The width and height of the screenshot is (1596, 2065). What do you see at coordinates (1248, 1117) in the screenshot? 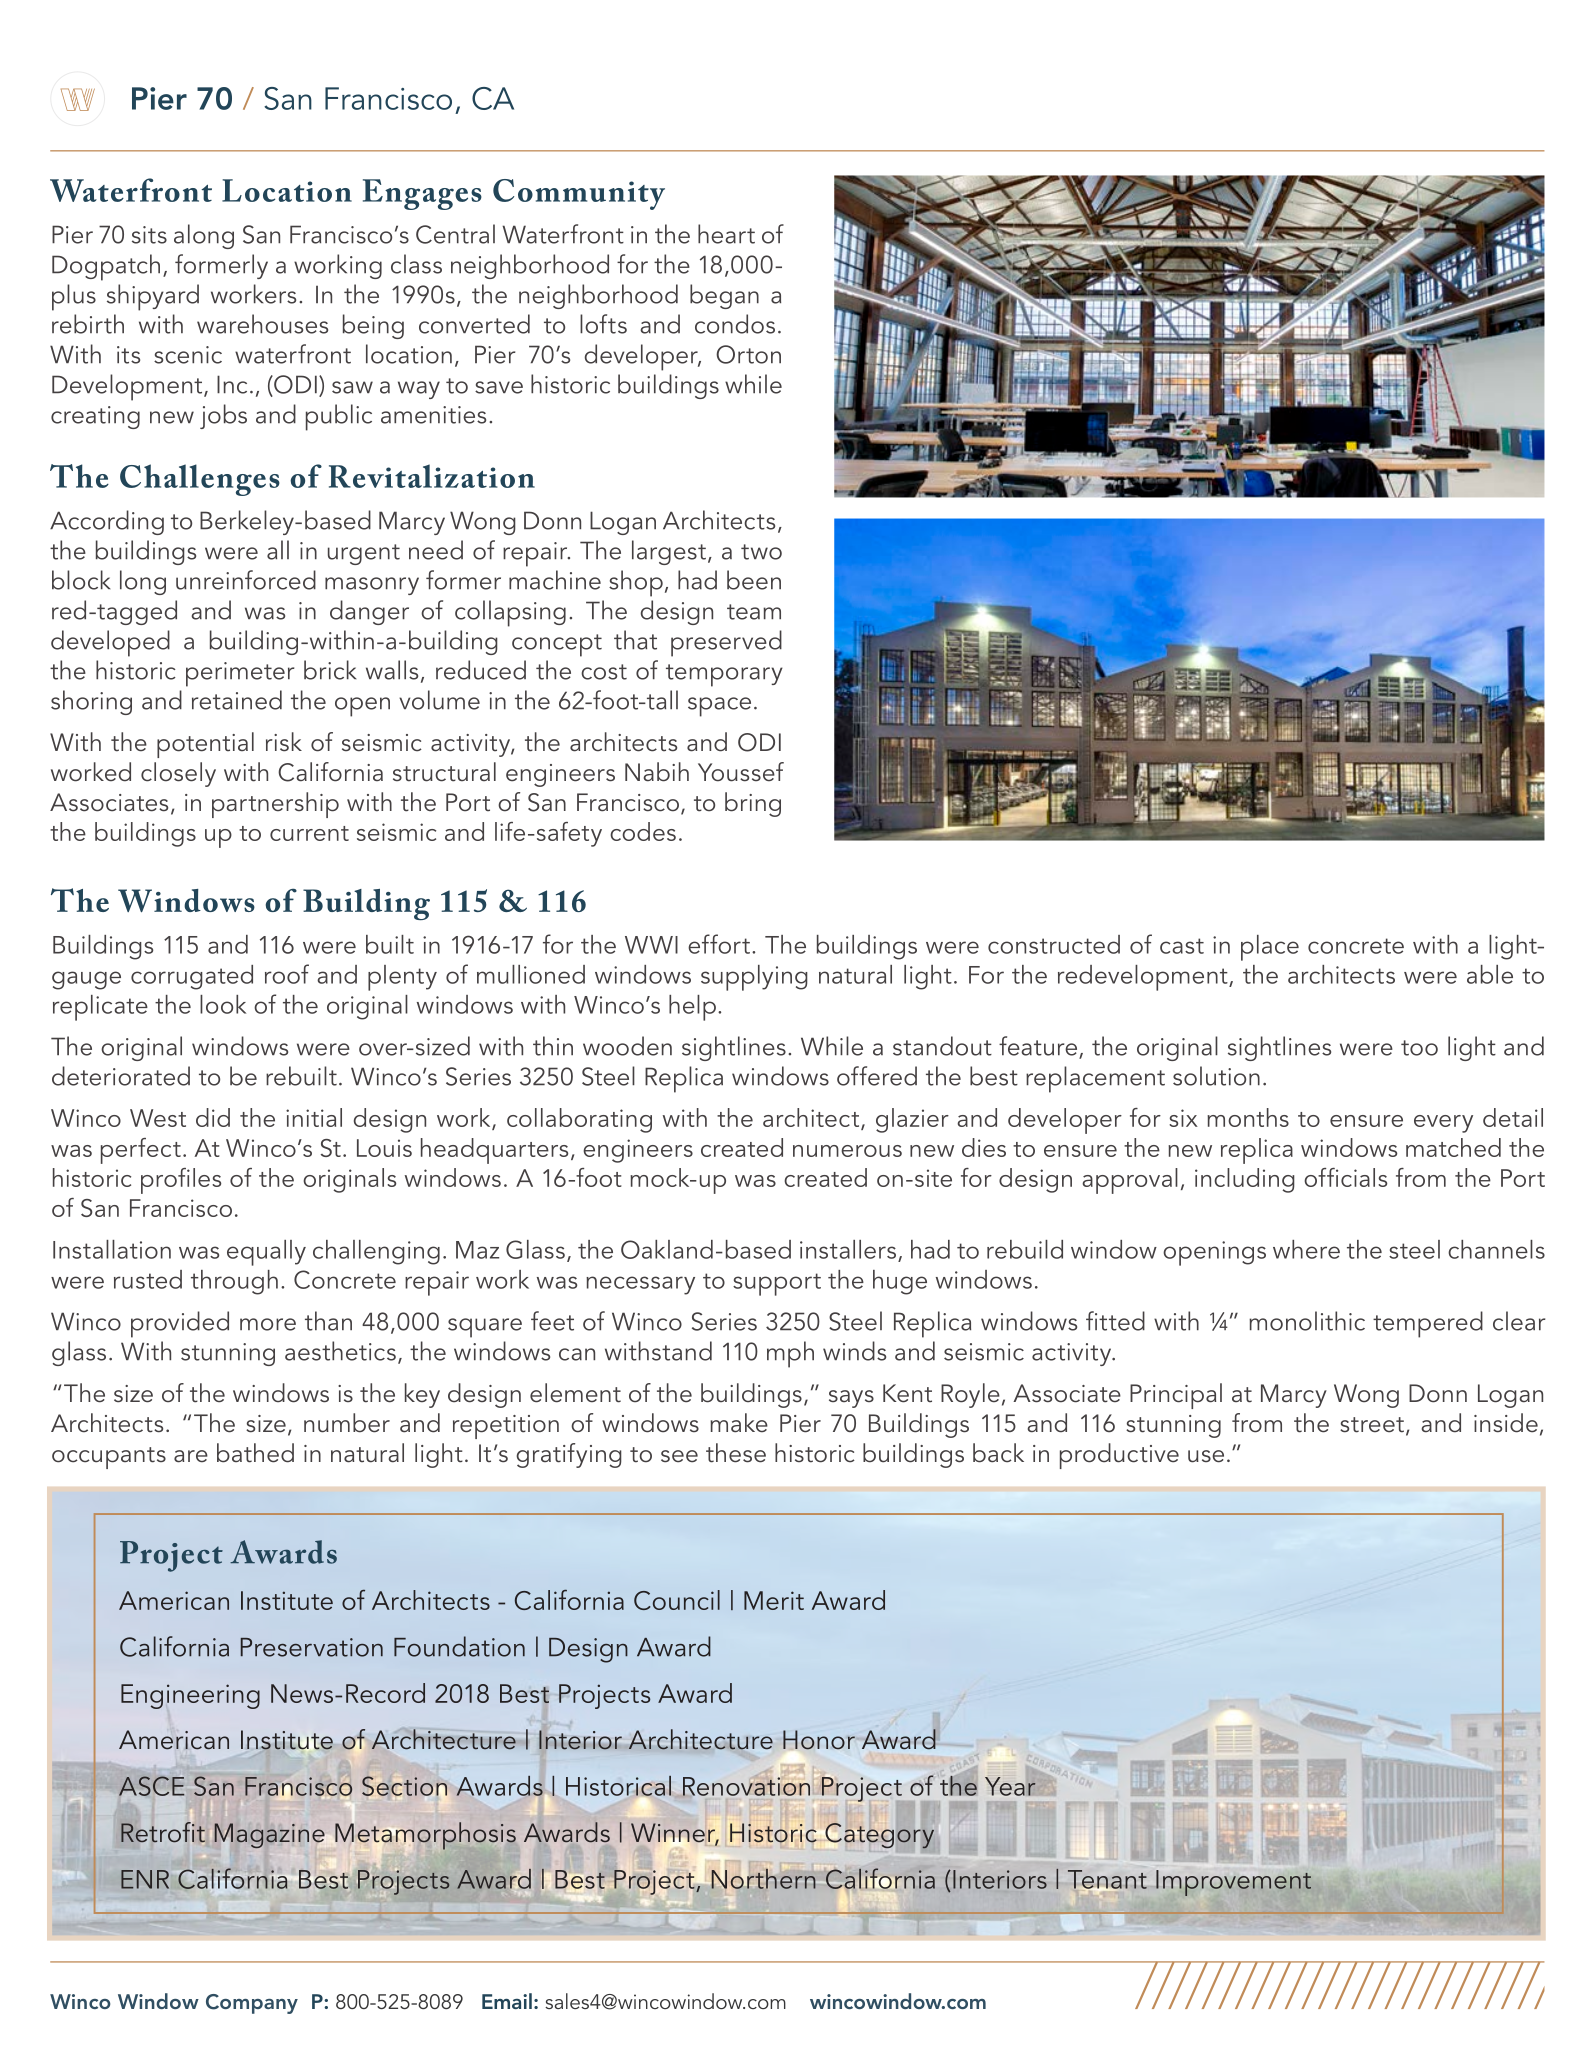
I see `months` at bounding box center [1248, 1117].
